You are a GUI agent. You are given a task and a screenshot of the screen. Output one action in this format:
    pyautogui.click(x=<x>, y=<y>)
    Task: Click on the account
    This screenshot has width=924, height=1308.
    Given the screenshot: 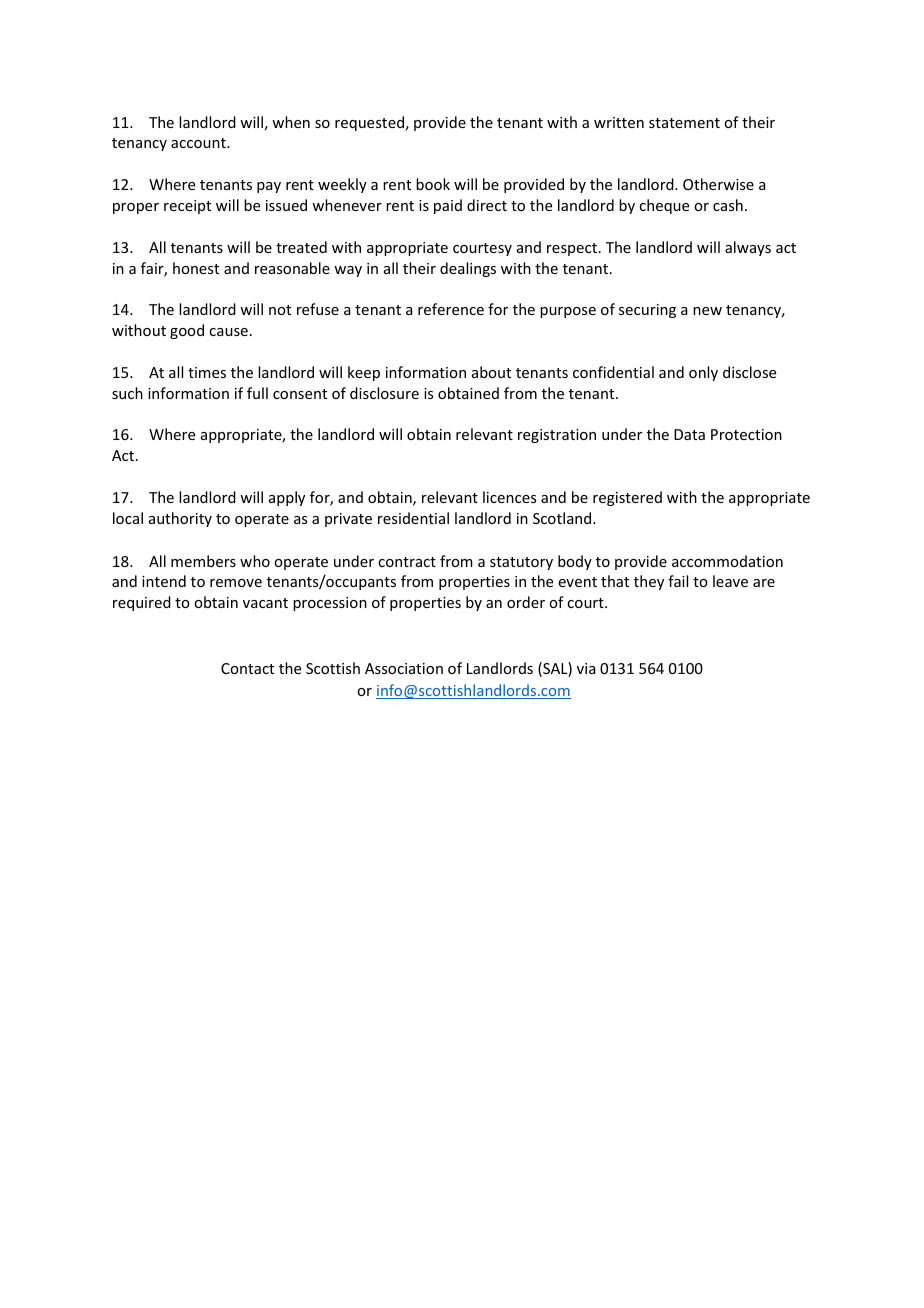 What is the action you would take?
    pyautogui.click(x=199, y=143)
